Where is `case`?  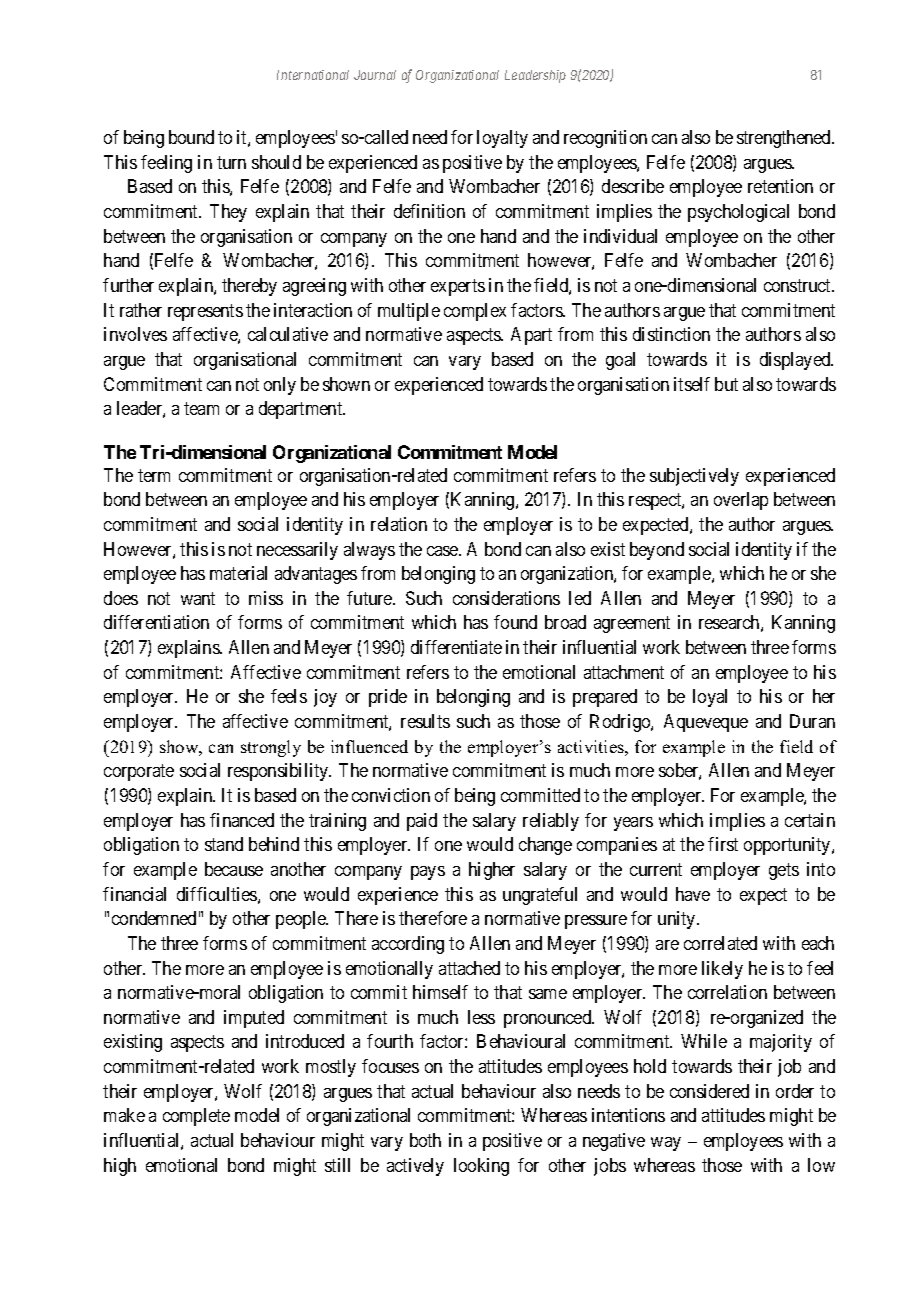 case is located at coordinates (443, 551).
